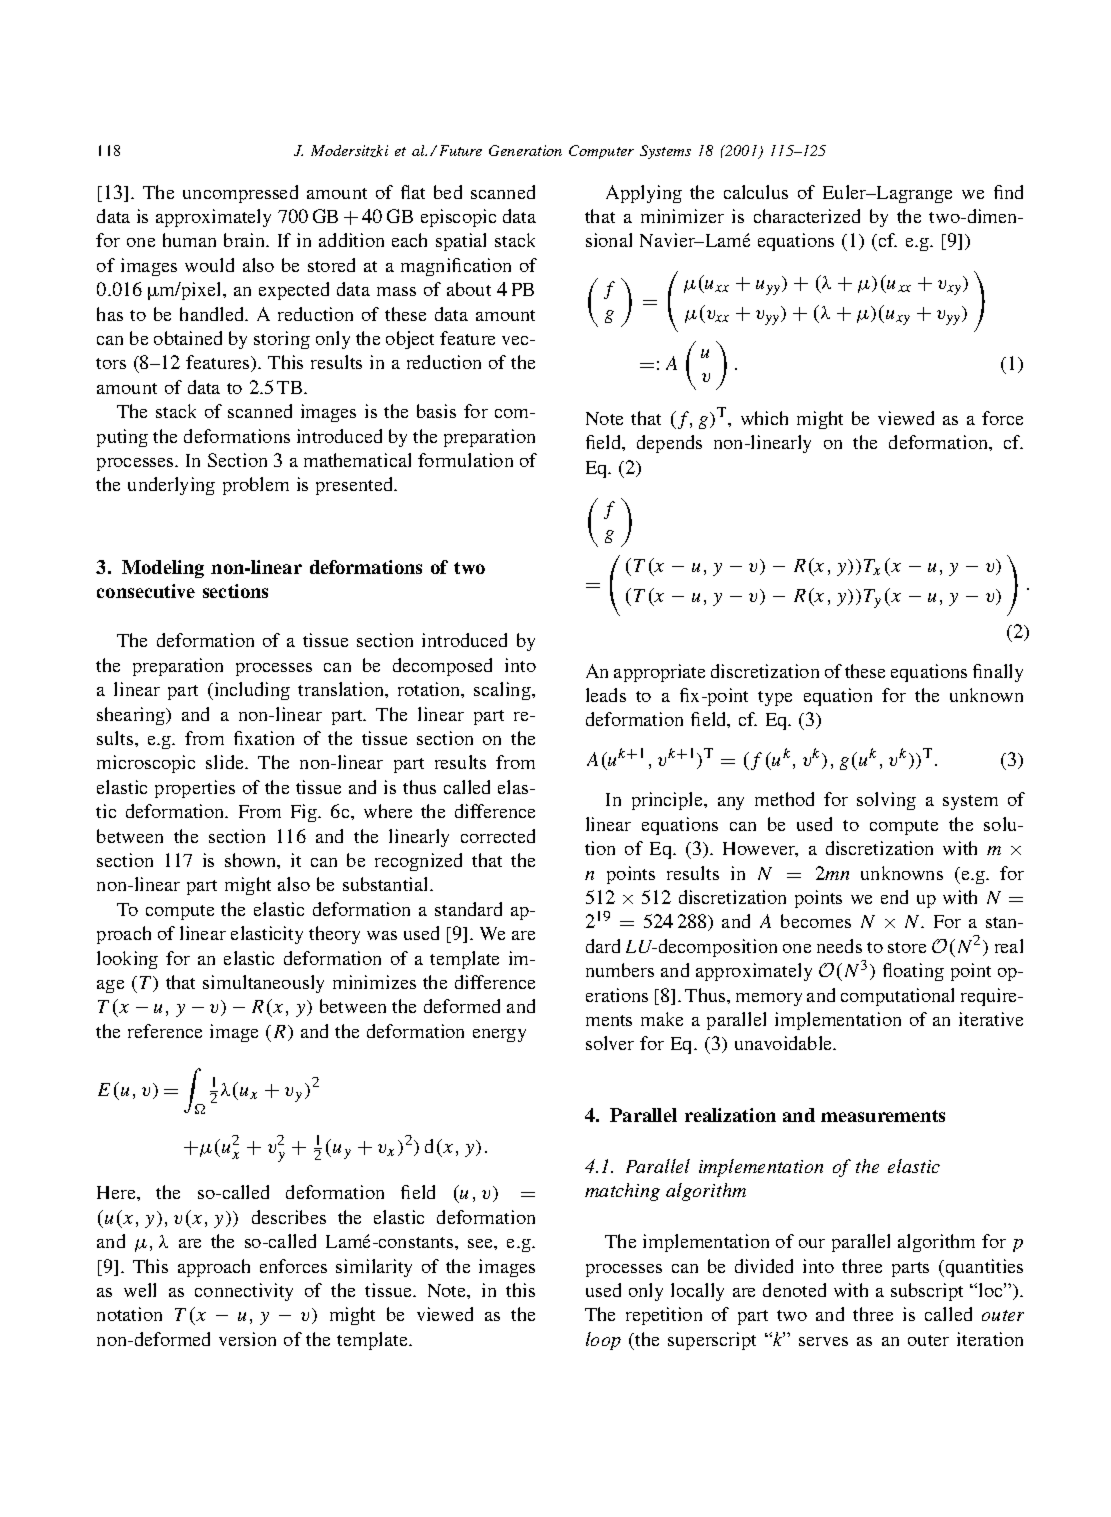  Describe the element at coordinates (764, 418) in the image. I see `which` at that location.
